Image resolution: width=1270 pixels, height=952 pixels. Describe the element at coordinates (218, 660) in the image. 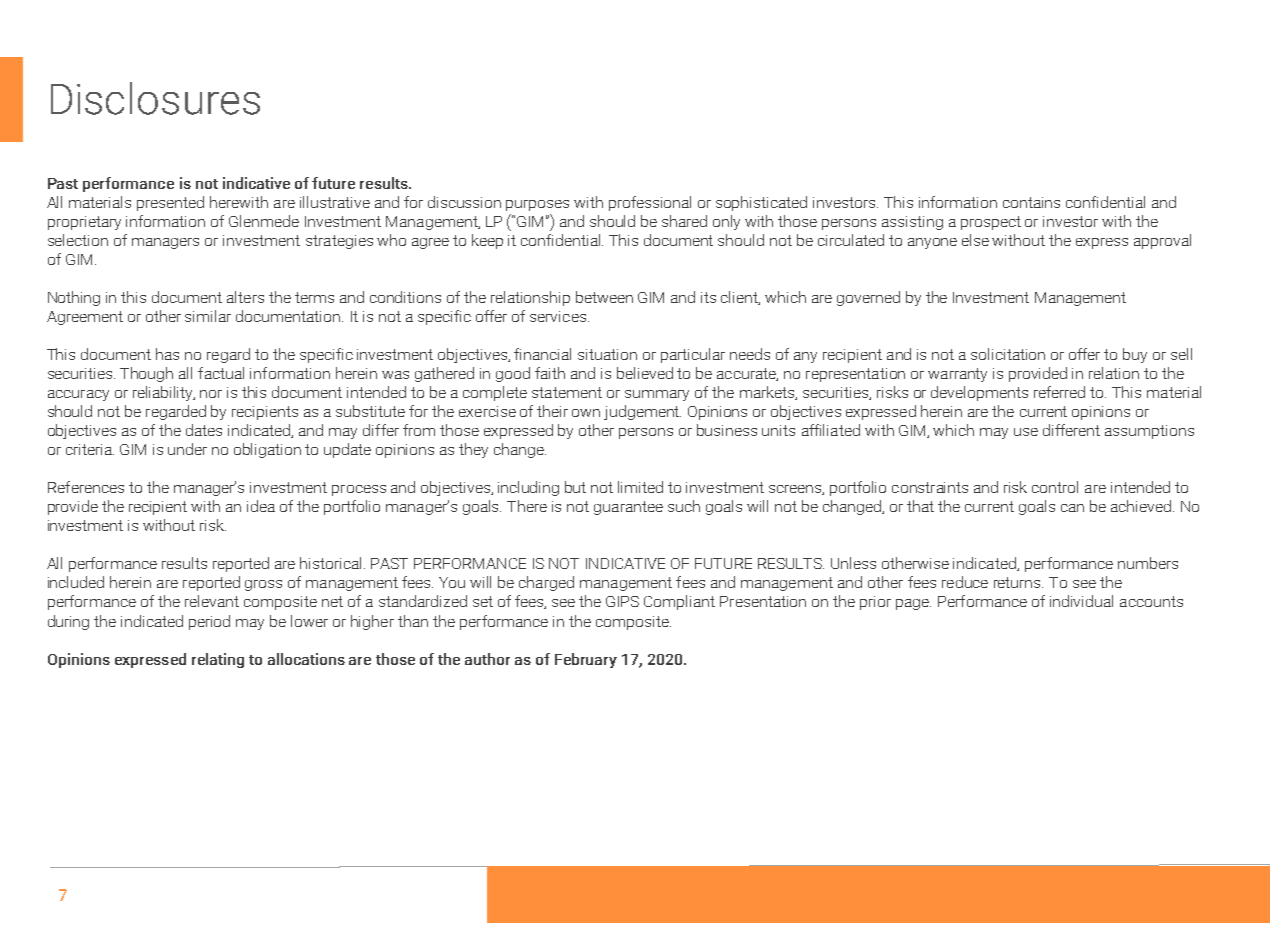

I see `relating` at that location.
